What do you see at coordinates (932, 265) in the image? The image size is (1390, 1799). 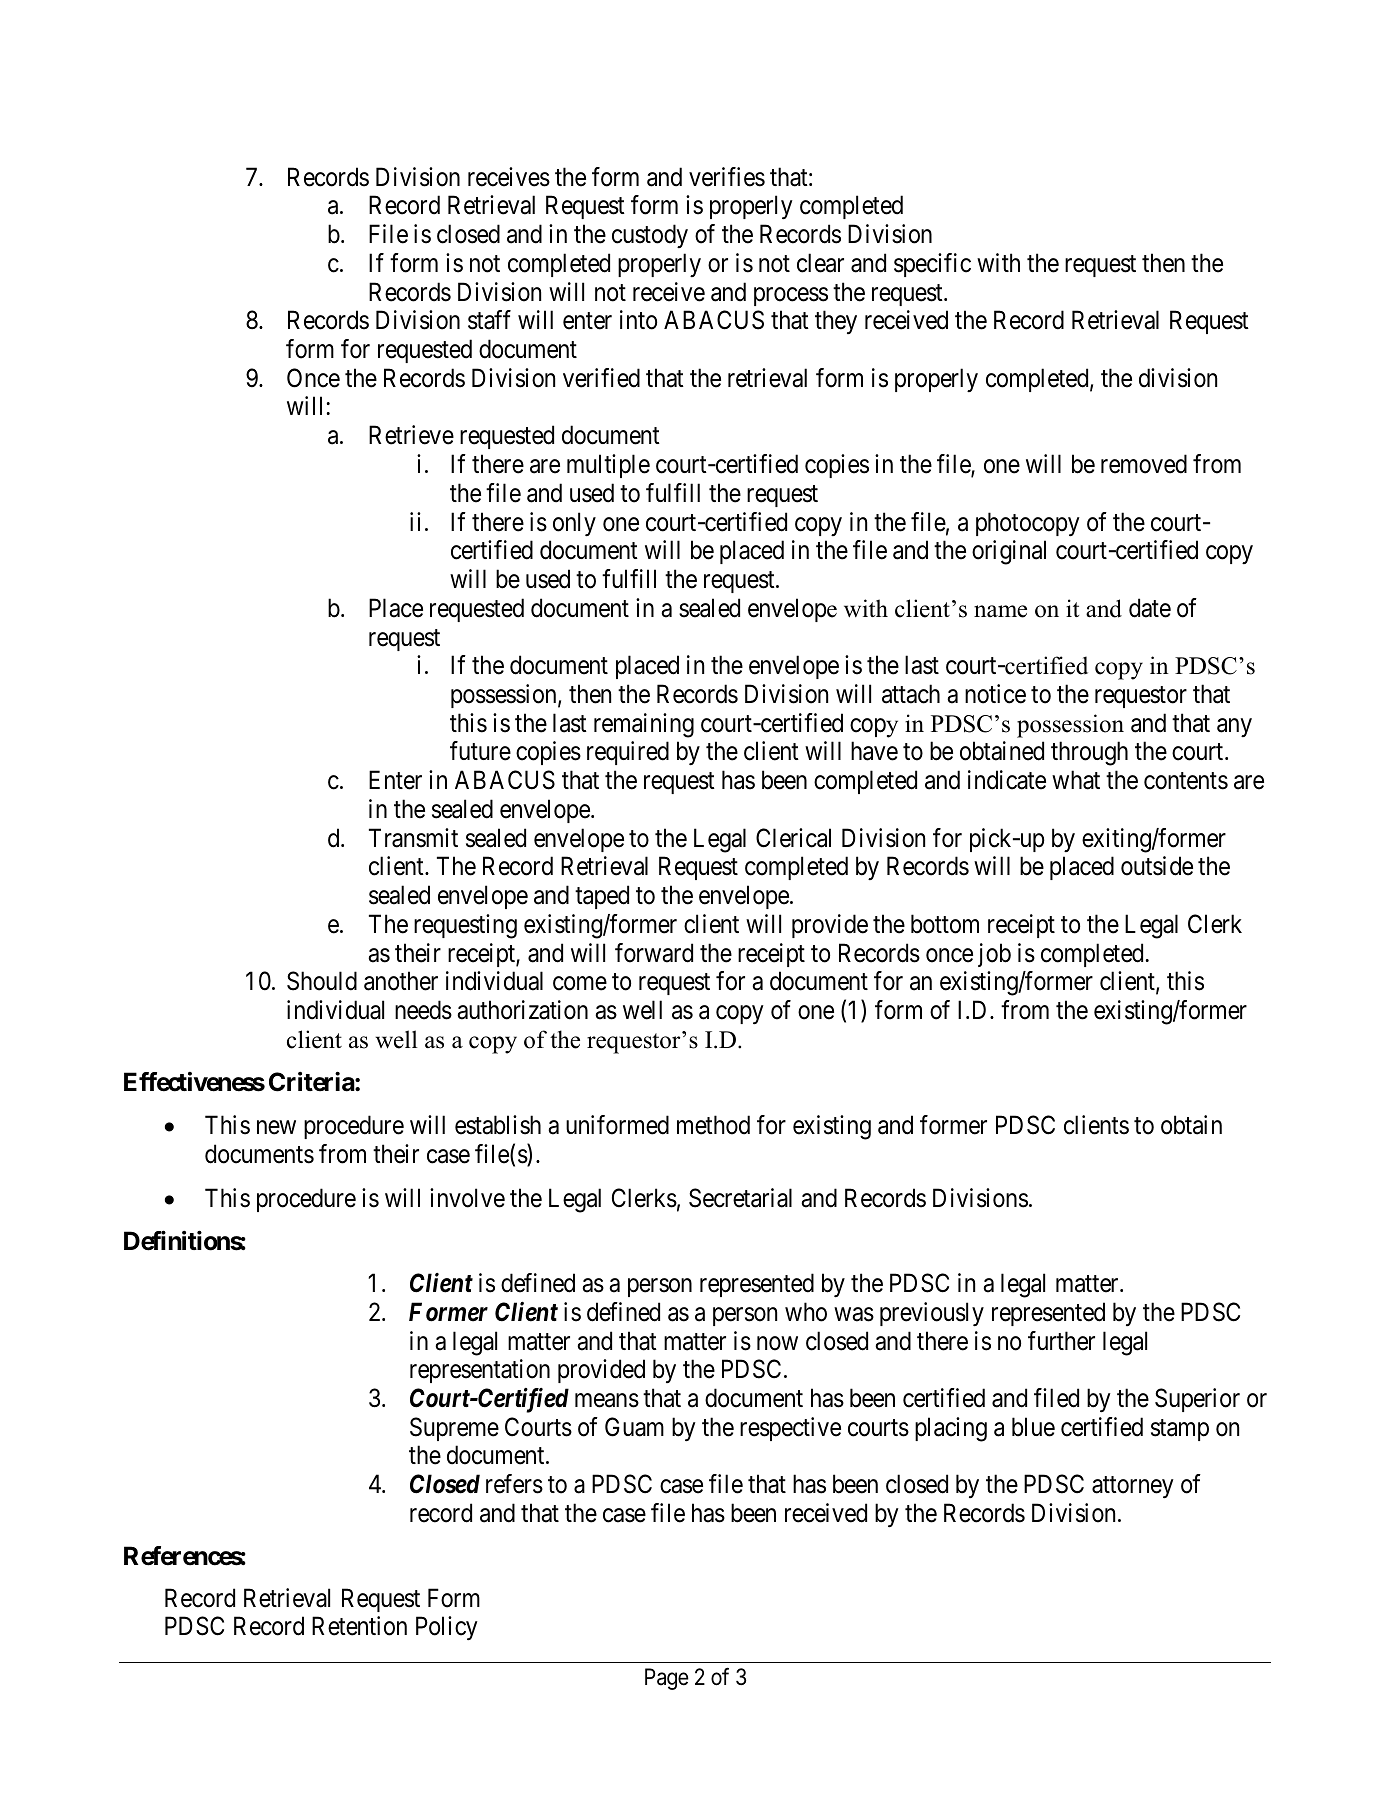 I see `specific` at bounding box center [932, 265].
